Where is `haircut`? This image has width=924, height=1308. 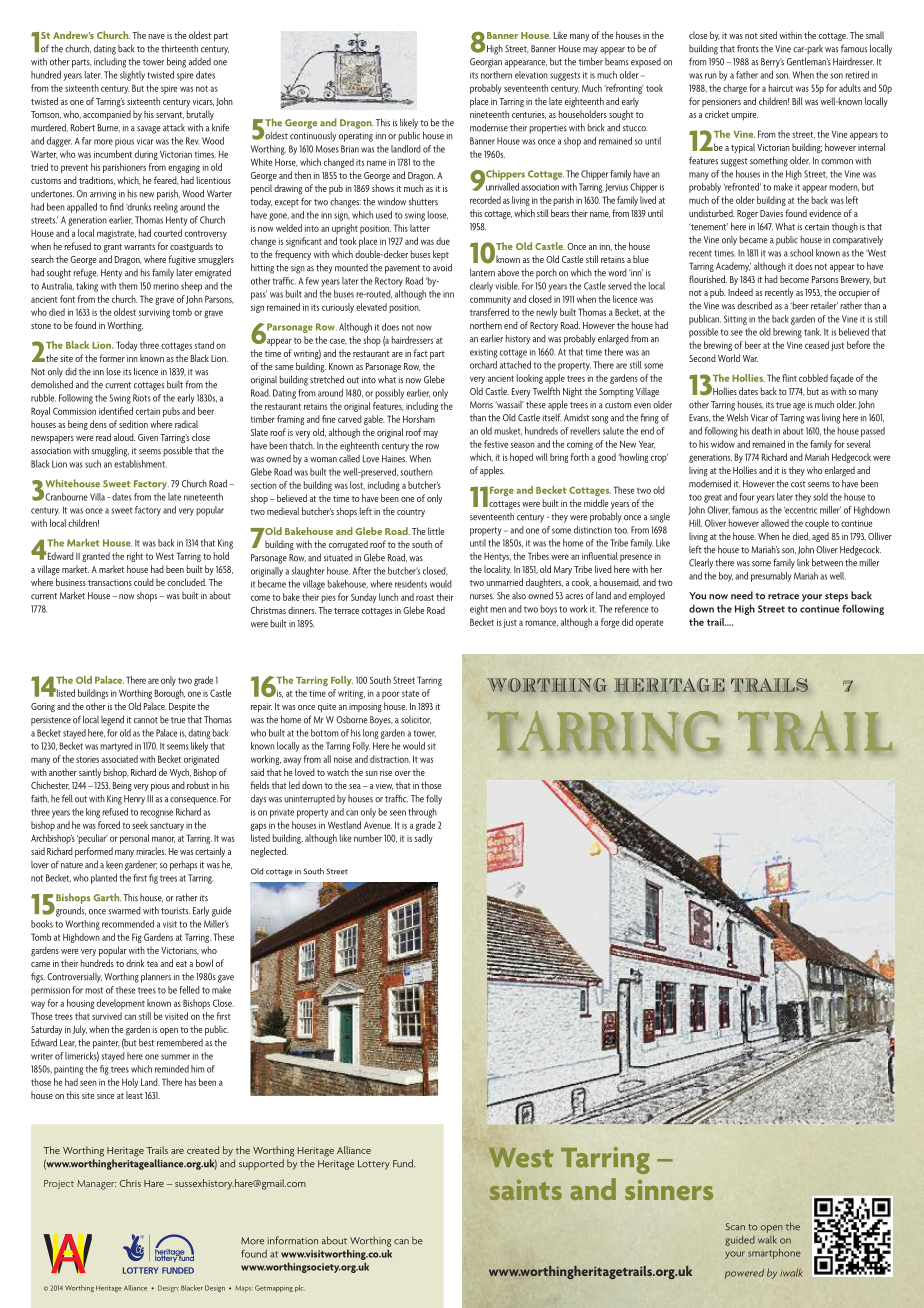
haircut is located at coordinates (781, 88).
